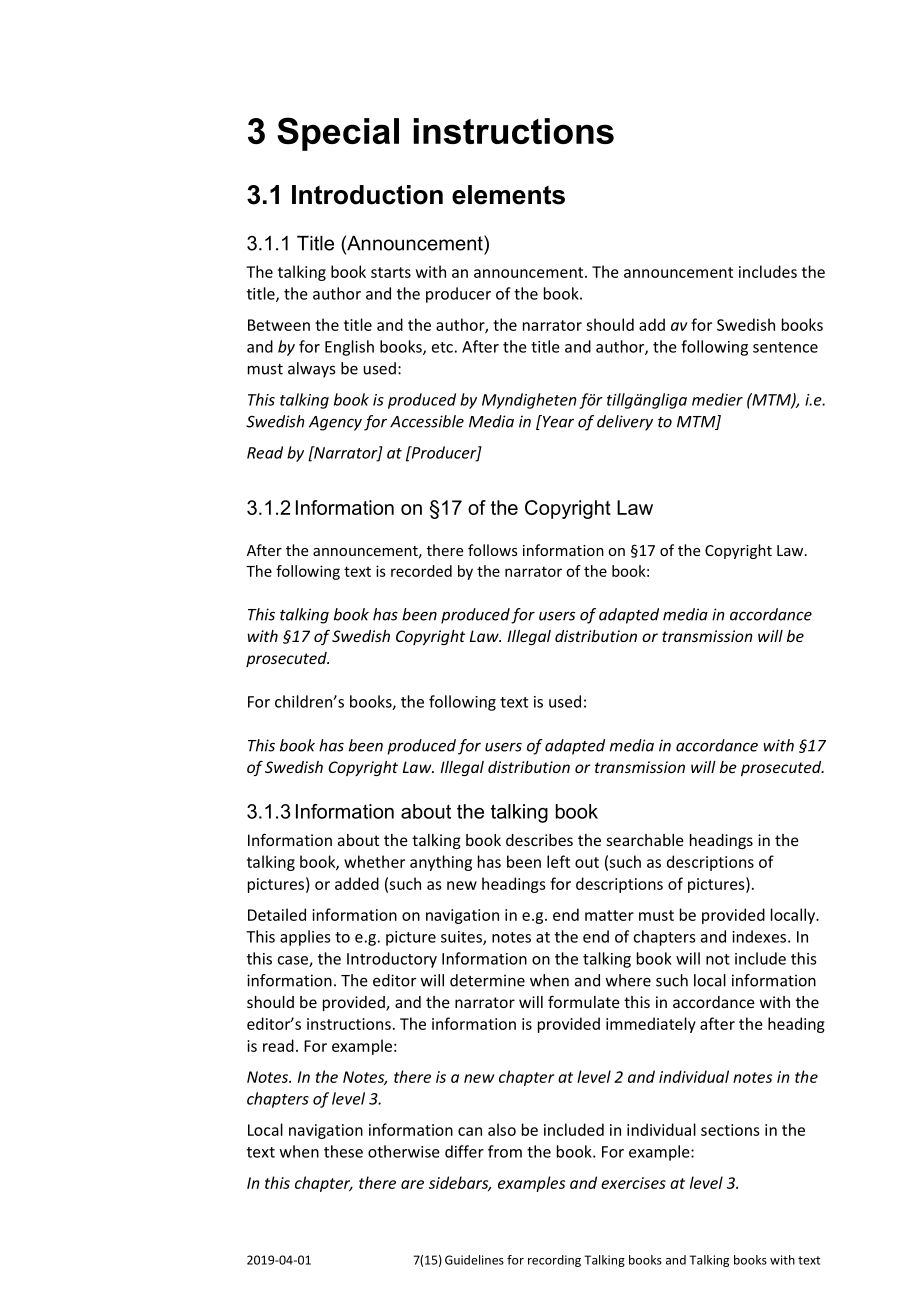 This image has height=1308, width=924. What do you see at coordinates (554, 1261) in the image?
I see `recording` at bounding box center [554, 1261].
